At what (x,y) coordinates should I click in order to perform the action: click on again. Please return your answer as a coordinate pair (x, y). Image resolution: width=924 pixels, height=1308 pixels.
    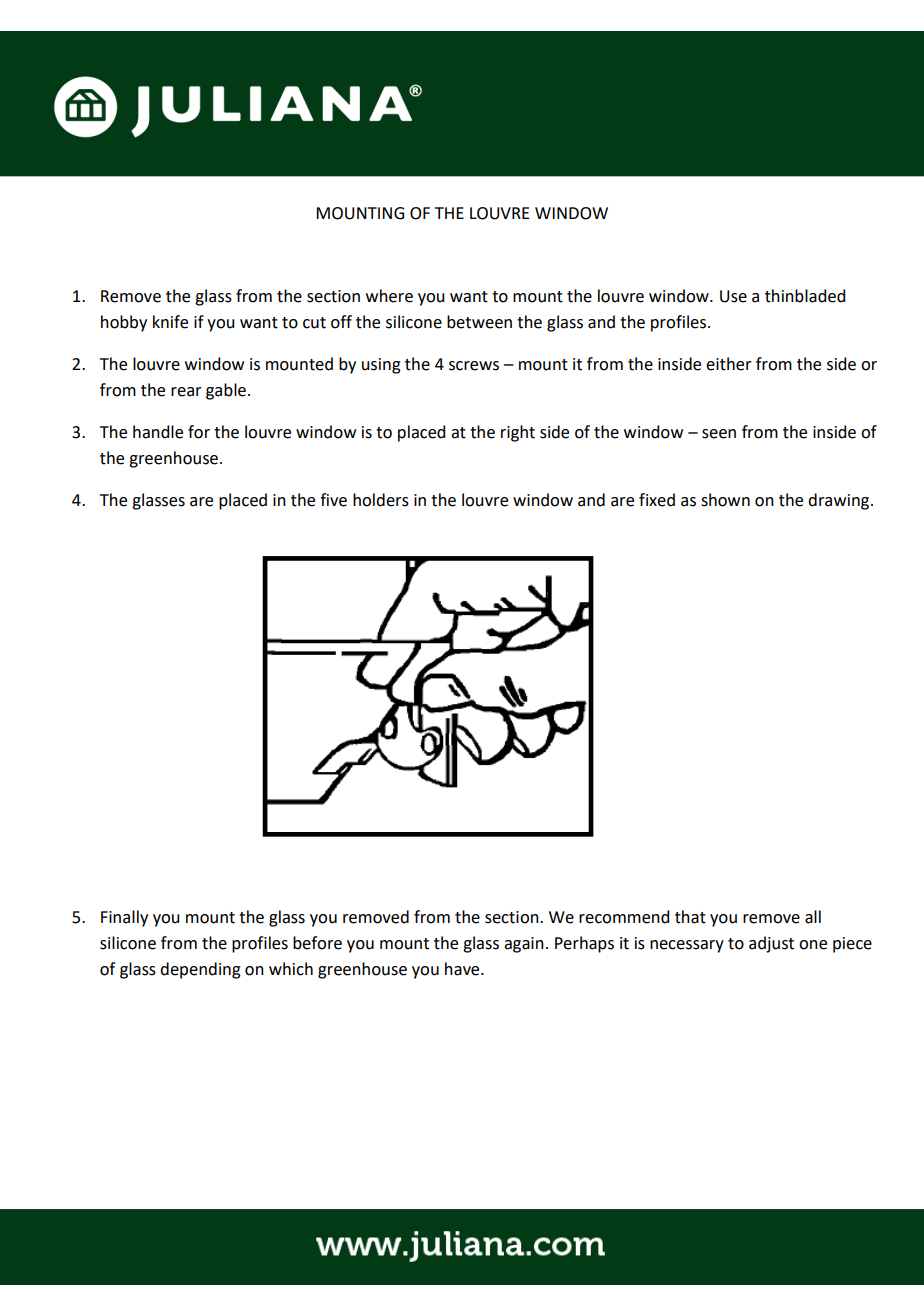
    Looking at the image, I should click on (524, 945).
